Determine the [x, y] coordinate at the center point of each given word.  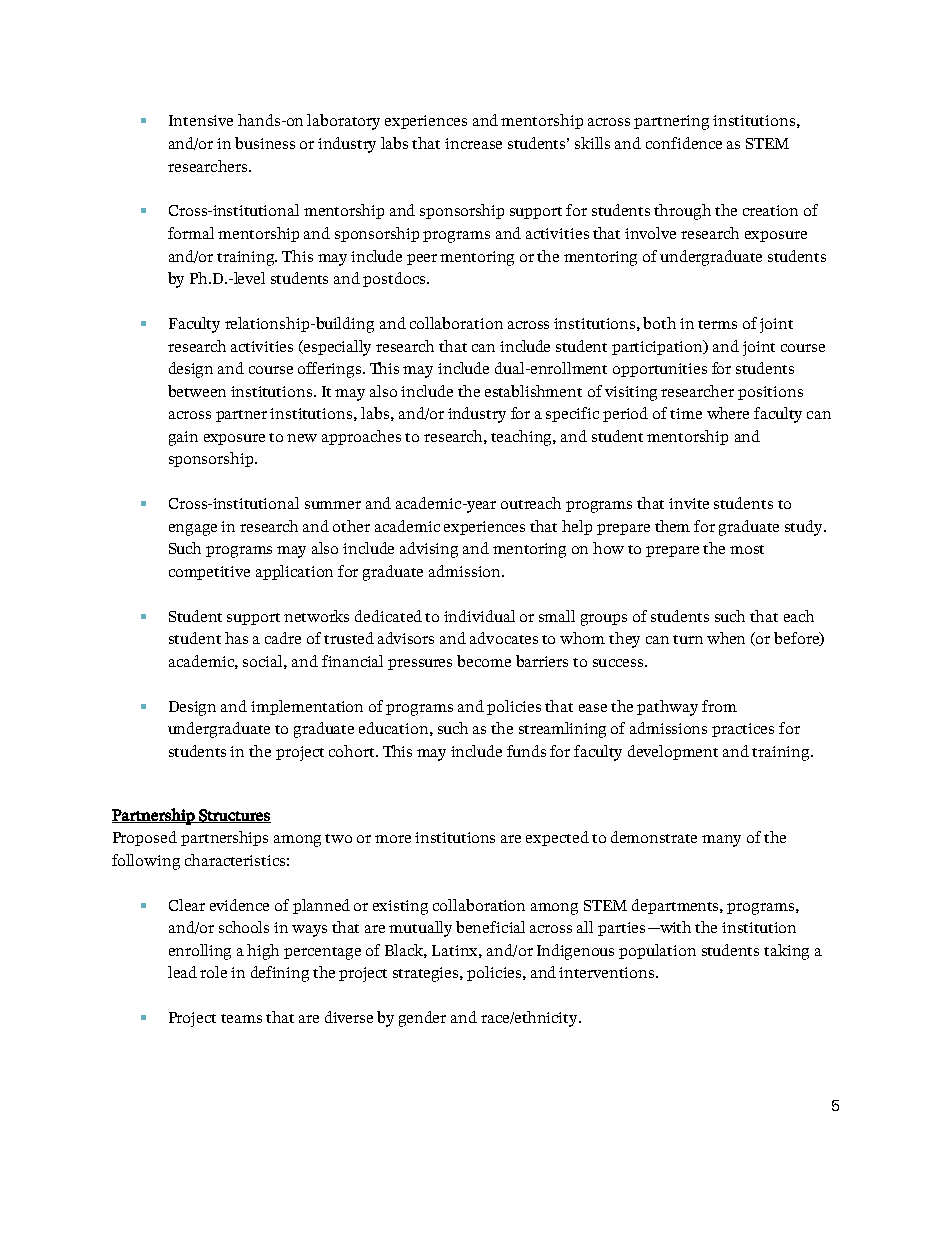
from [719, 706]
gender [422, 1019]
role [213, 972]
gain [183, 438]
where [728, 413]
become [484, 661]
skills [592, 143]
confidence [684, 143]
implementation [307, 707]
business [265, 143]
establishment [533, 391]
